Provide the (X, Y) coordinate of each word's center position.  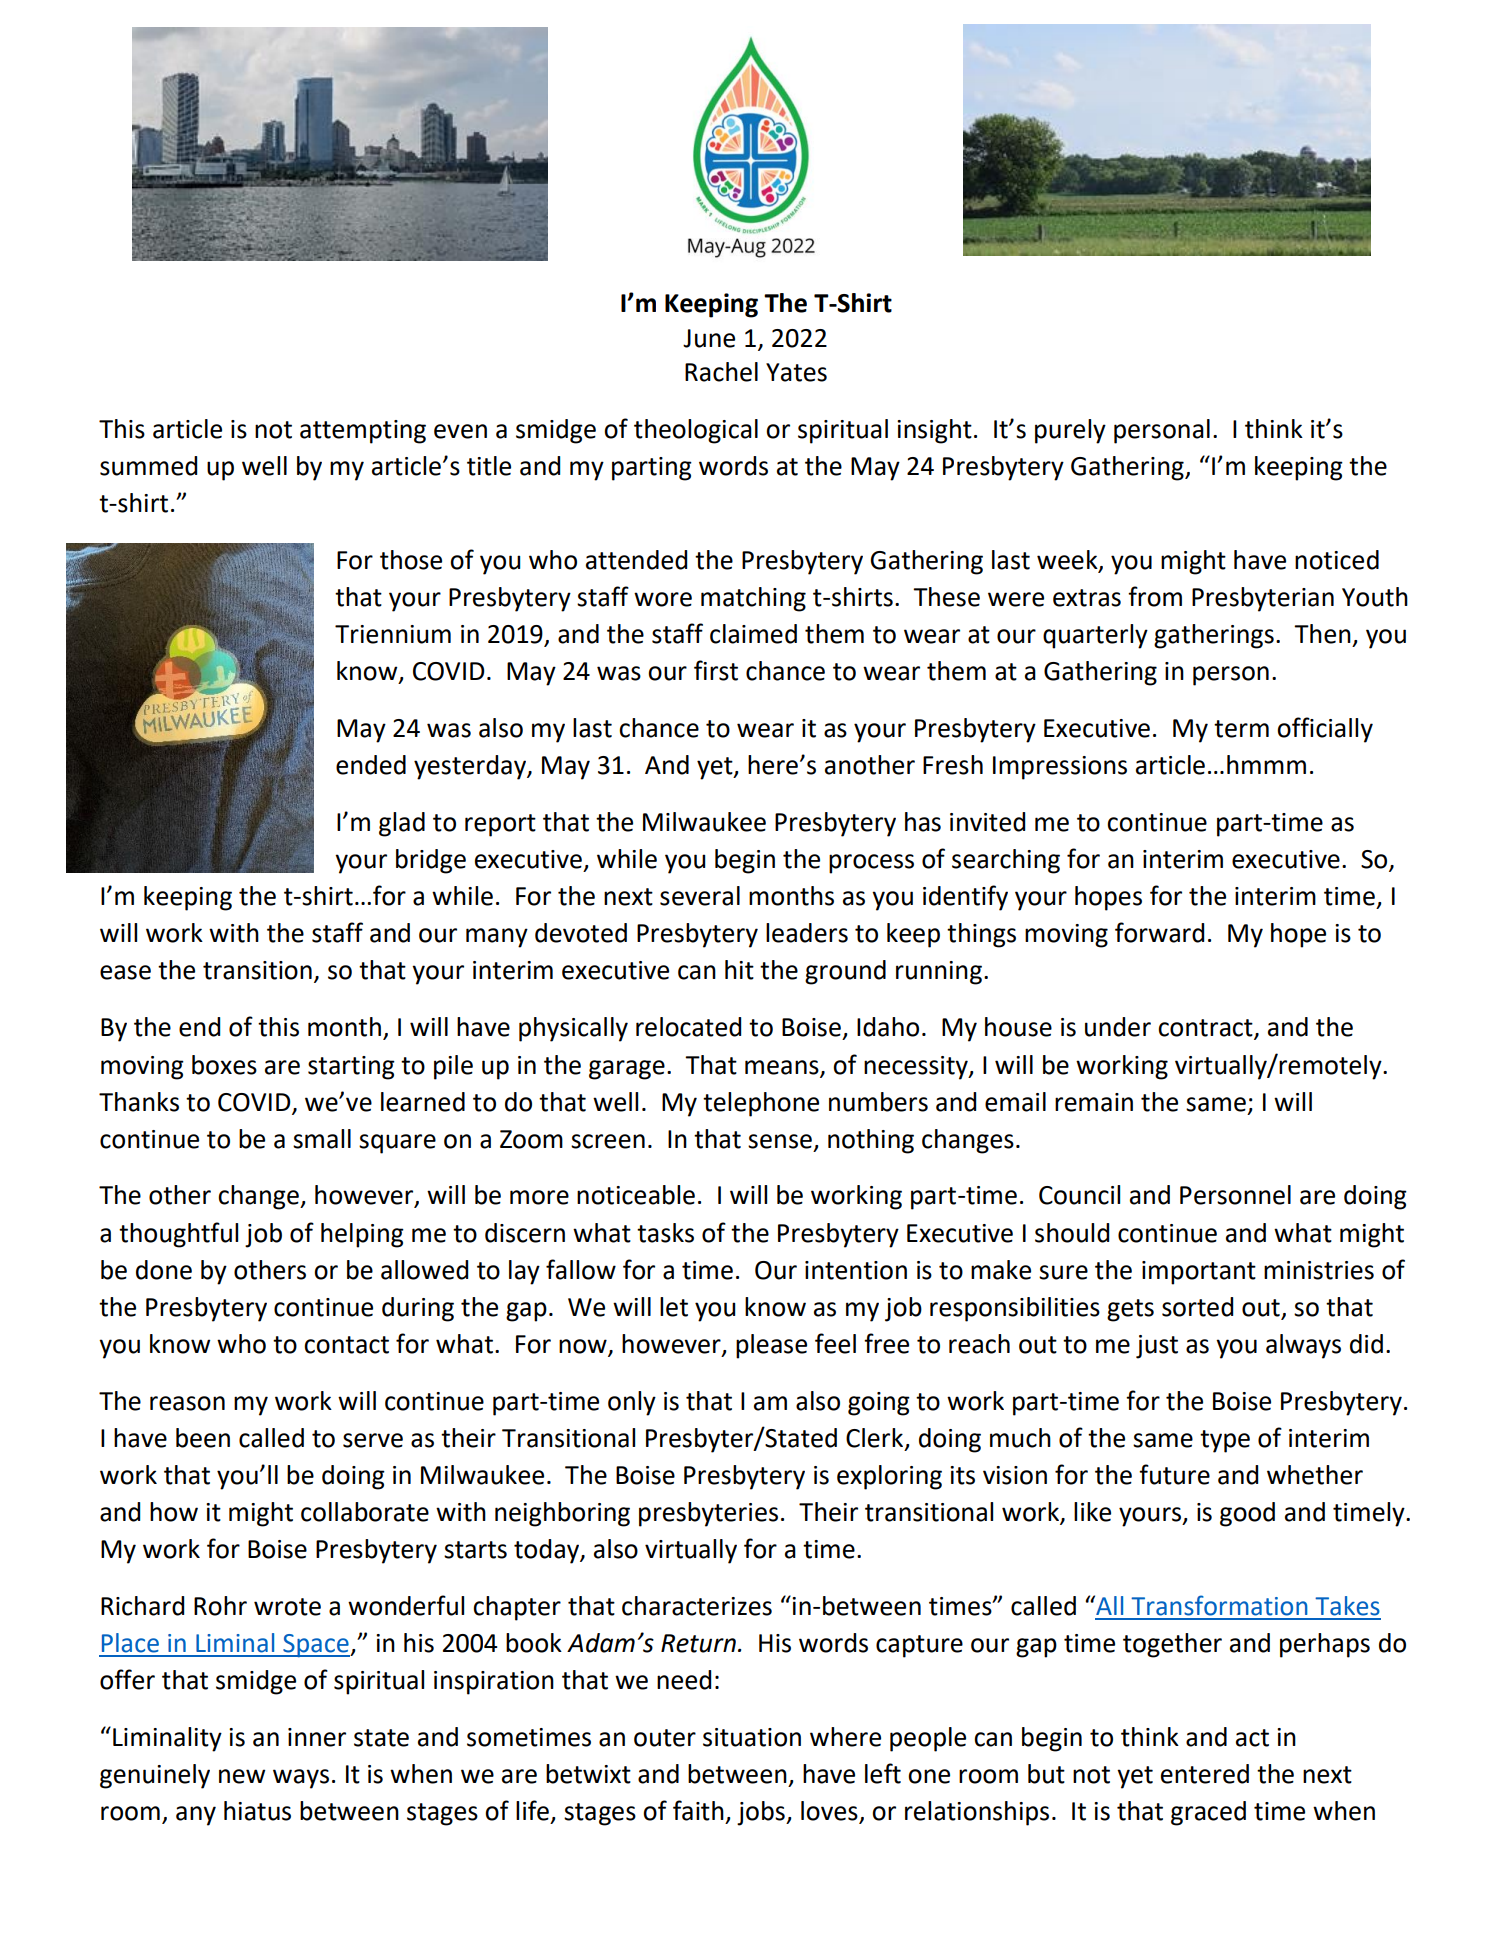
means (782, 1067)
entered (1205, 1774)
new (242, 1776)
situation (752, 1737)
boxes (224, 1065)
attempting (363, 432)
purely (1070, 431)
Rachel (721, 372)
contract (1206, 1029)
